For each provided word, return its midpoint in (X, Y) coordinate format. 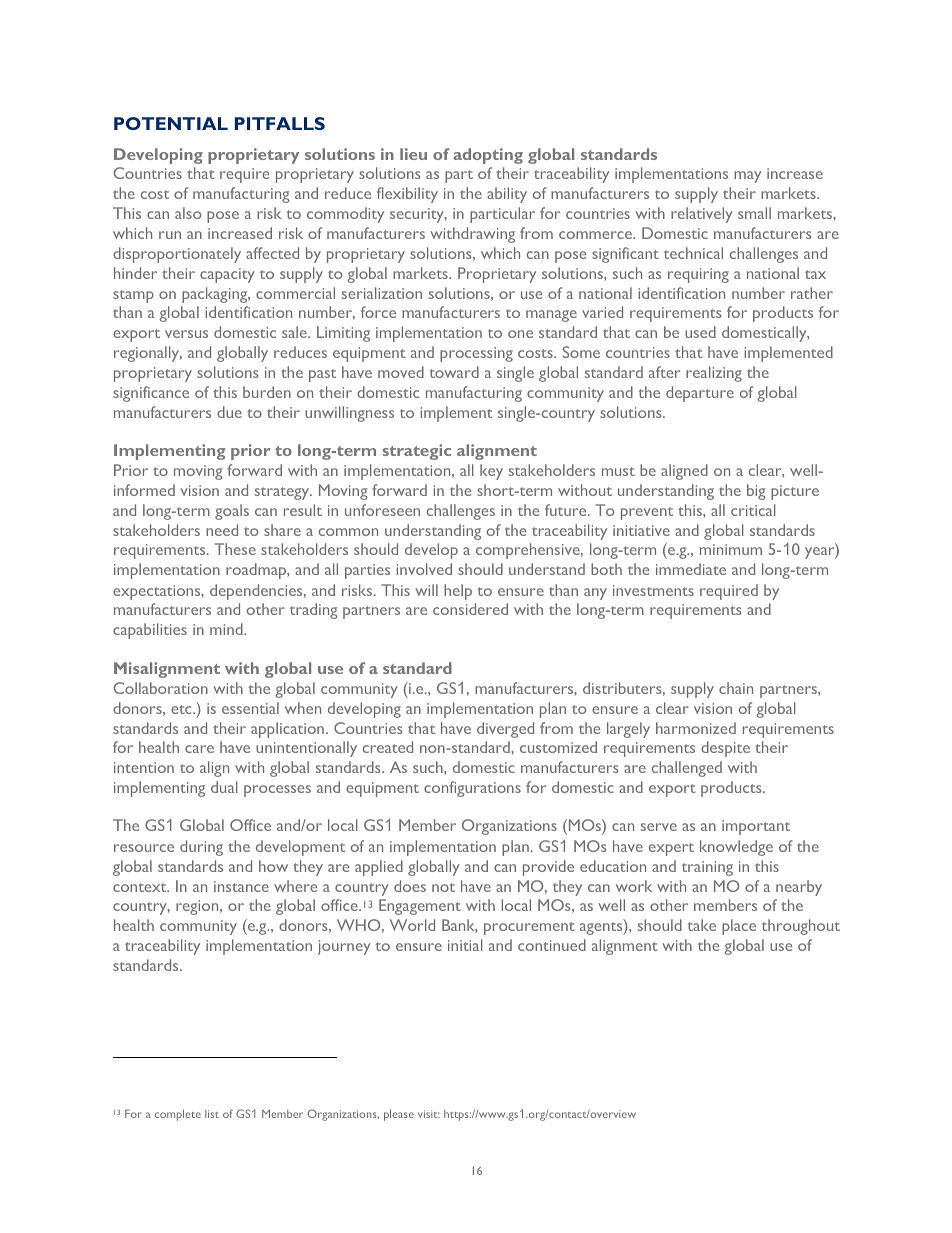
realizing (714, 374)
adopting (488, 156)
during (201, 848)
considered (470, 609)
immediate (691, 569)
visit (429, 1114)
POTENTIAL (171, 123)
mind (227, 629)
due (229, 412)
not (443, 887)
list (212, 1114)
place (739, 927)
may (747, 177)
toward (454, 372)
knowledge (736, 848)
